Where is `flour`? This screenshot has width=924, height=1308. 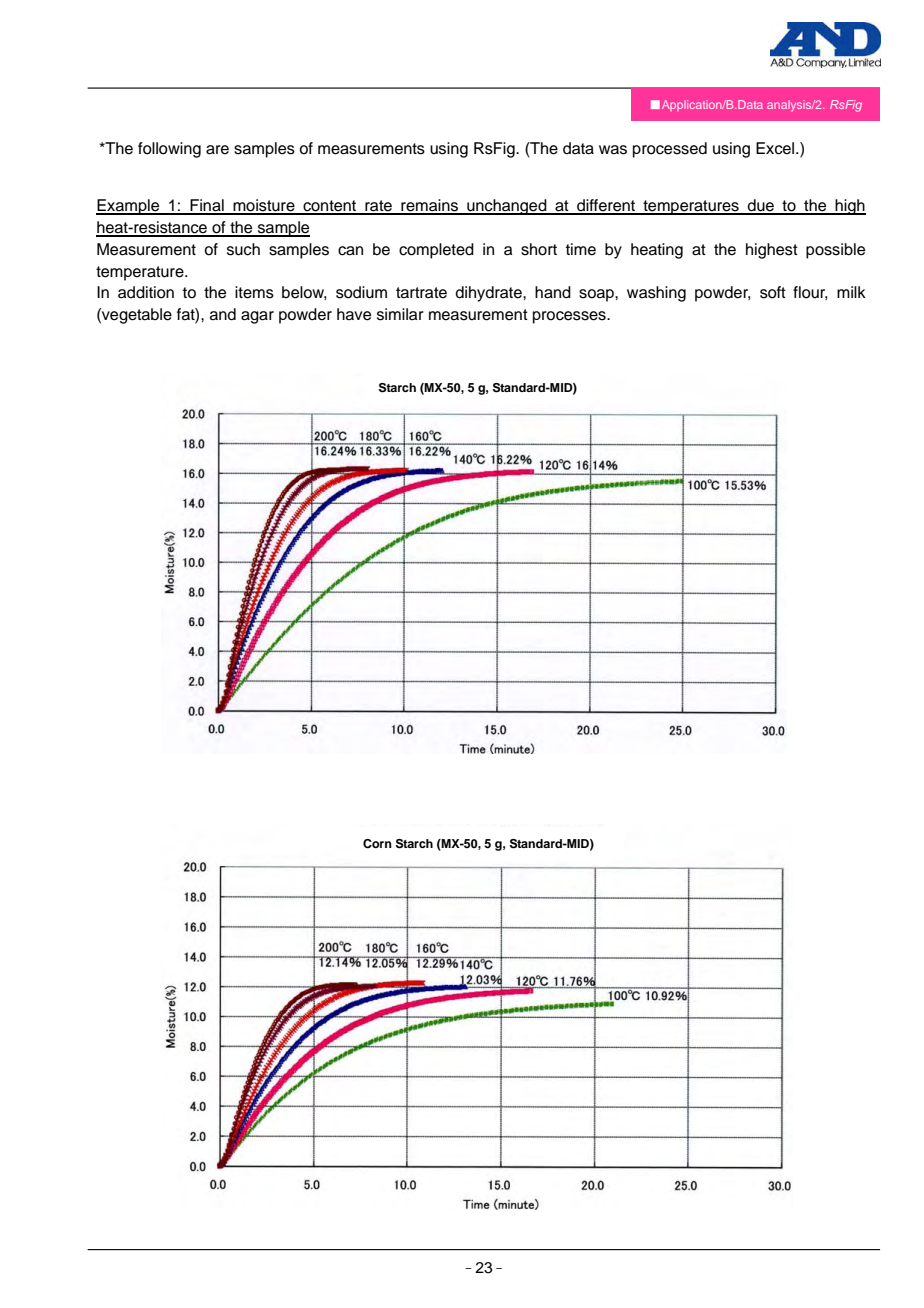
flour is located at coordinates (810, 293).
